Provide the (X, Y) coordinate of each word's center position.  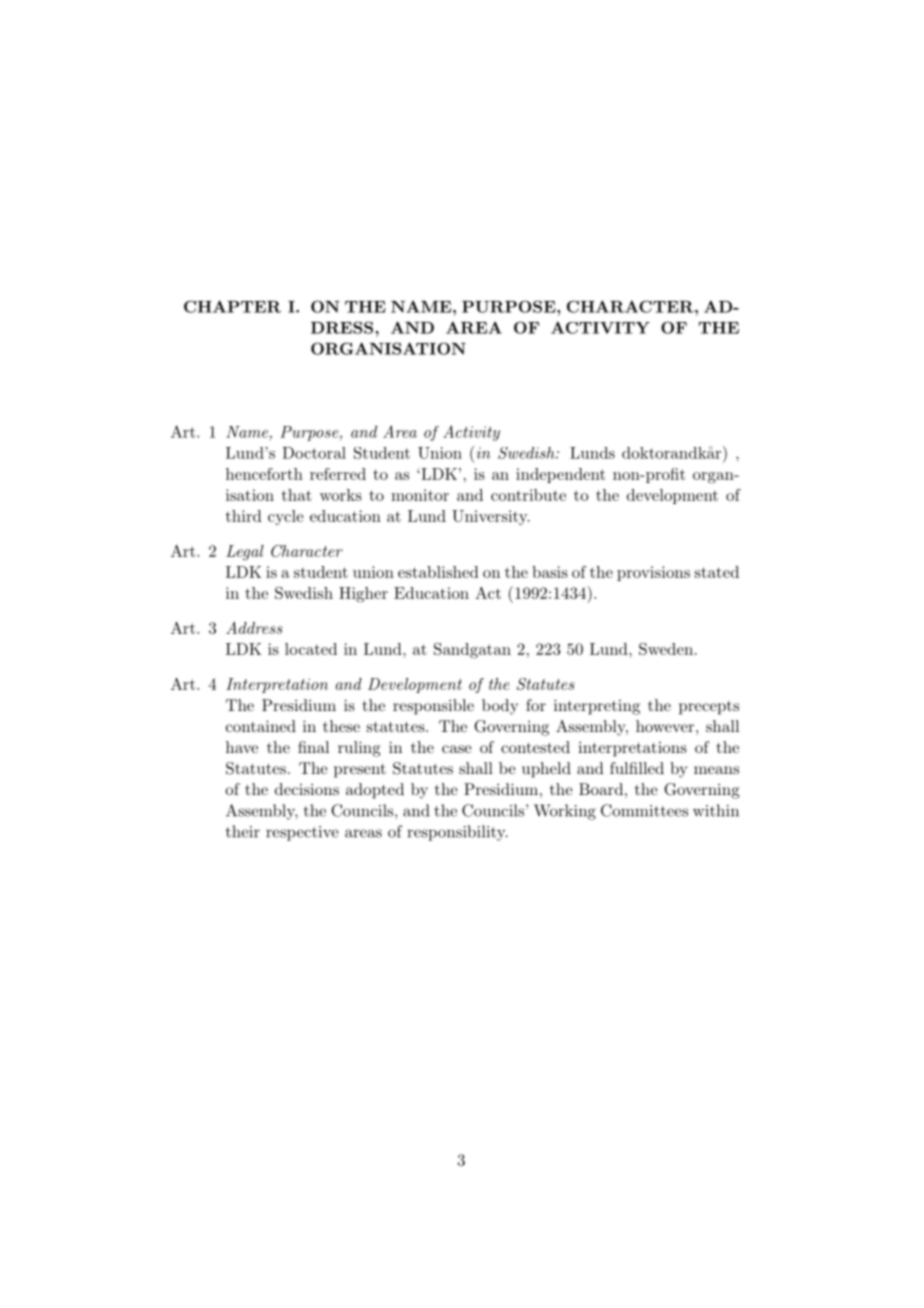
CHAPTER (232, 306)
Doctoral (314, 453)
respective (302, 833)
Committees (644, 810)
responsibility (457, 833)
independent (560, 475)
